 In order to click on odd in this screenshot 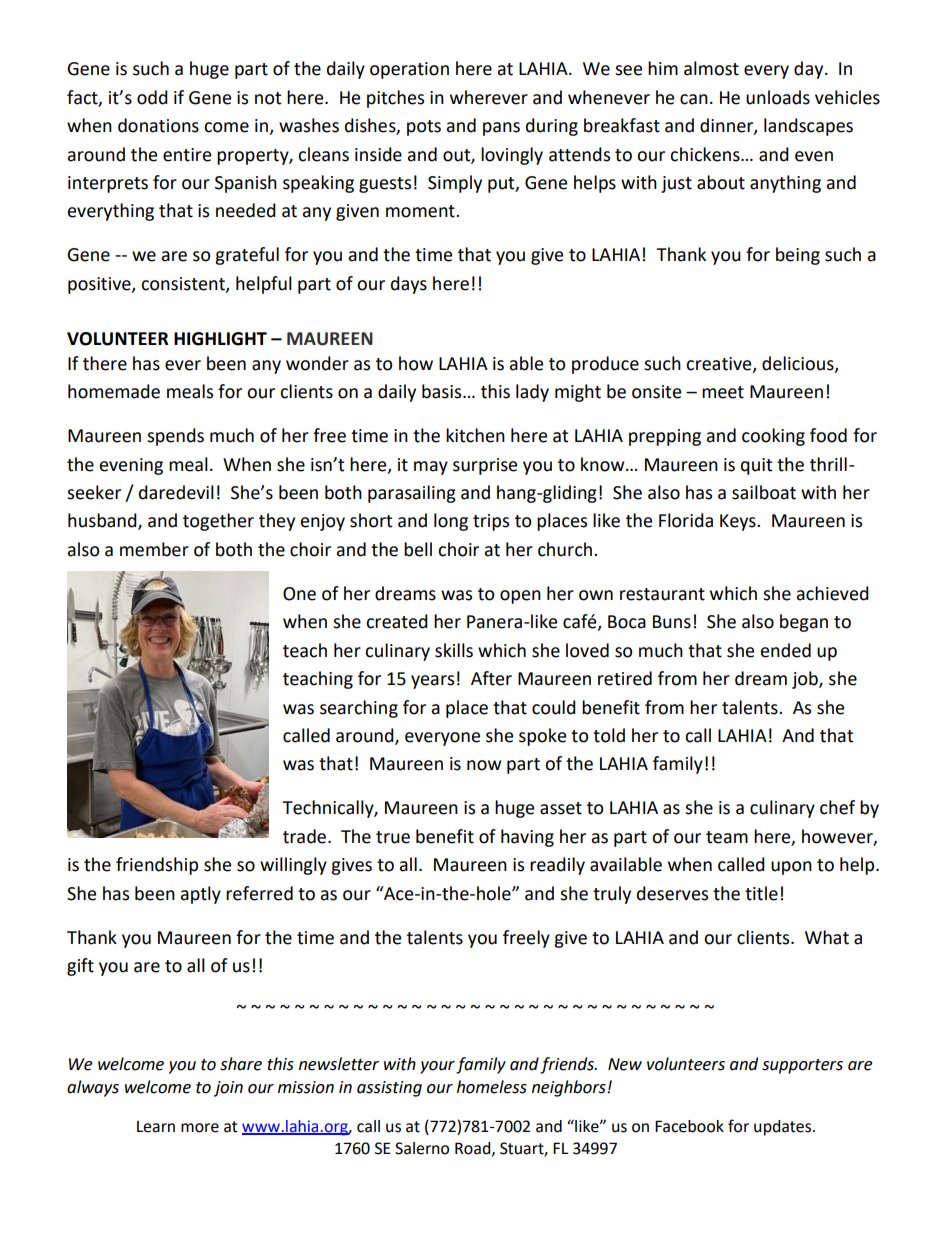, I will do `click(152, 97)`.
